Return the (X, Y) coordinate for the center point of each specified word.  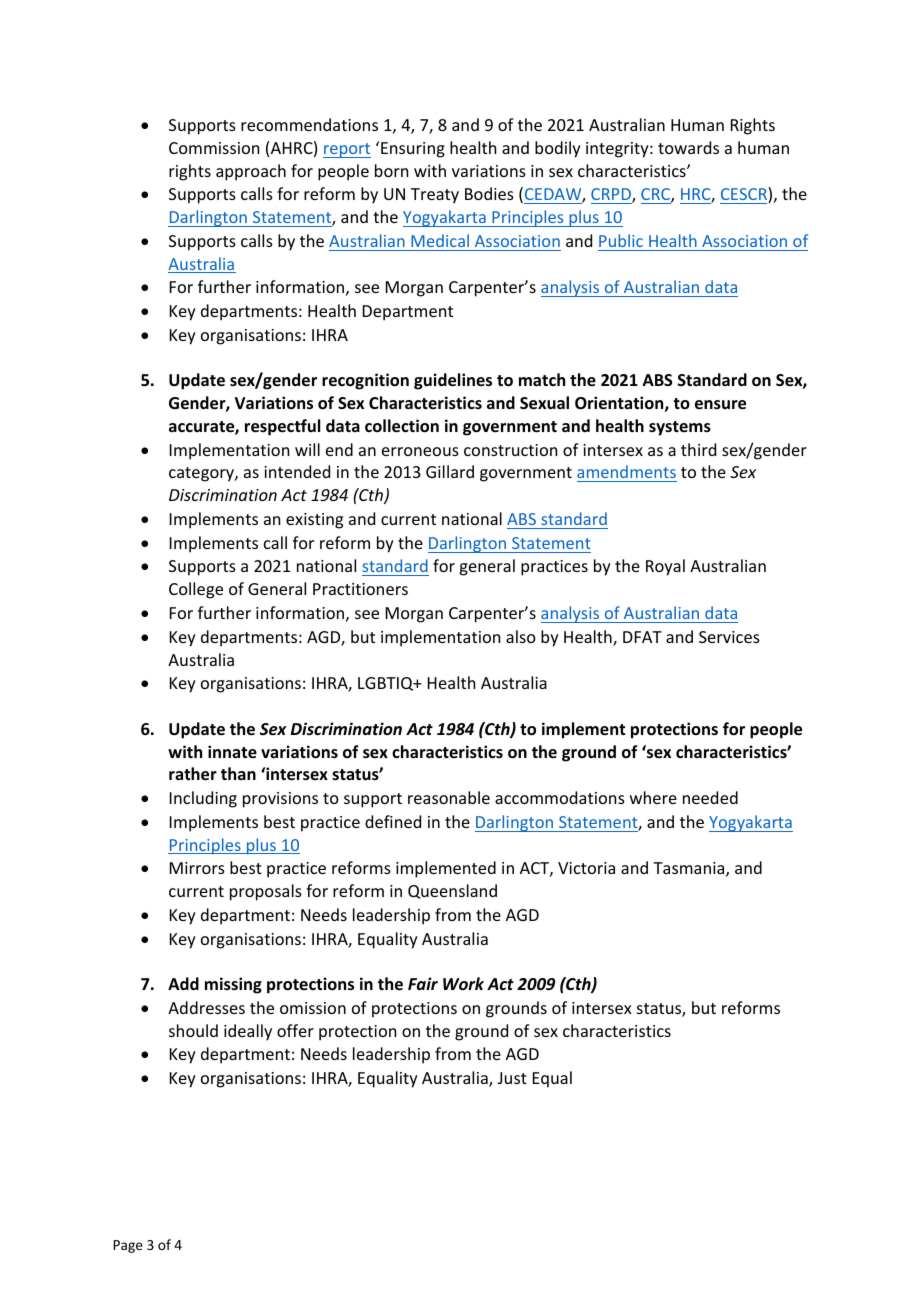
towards (688, 147)
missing (233, 985)
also (521, 636)
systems (680, 428)
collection (402, 426)
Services (729, 637)
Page (128, 1246)
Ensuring (413, 150)
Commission (214, 148)
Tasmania (690, 869)
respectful (282, 427)
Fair (423, 983)
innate (232, 752)
